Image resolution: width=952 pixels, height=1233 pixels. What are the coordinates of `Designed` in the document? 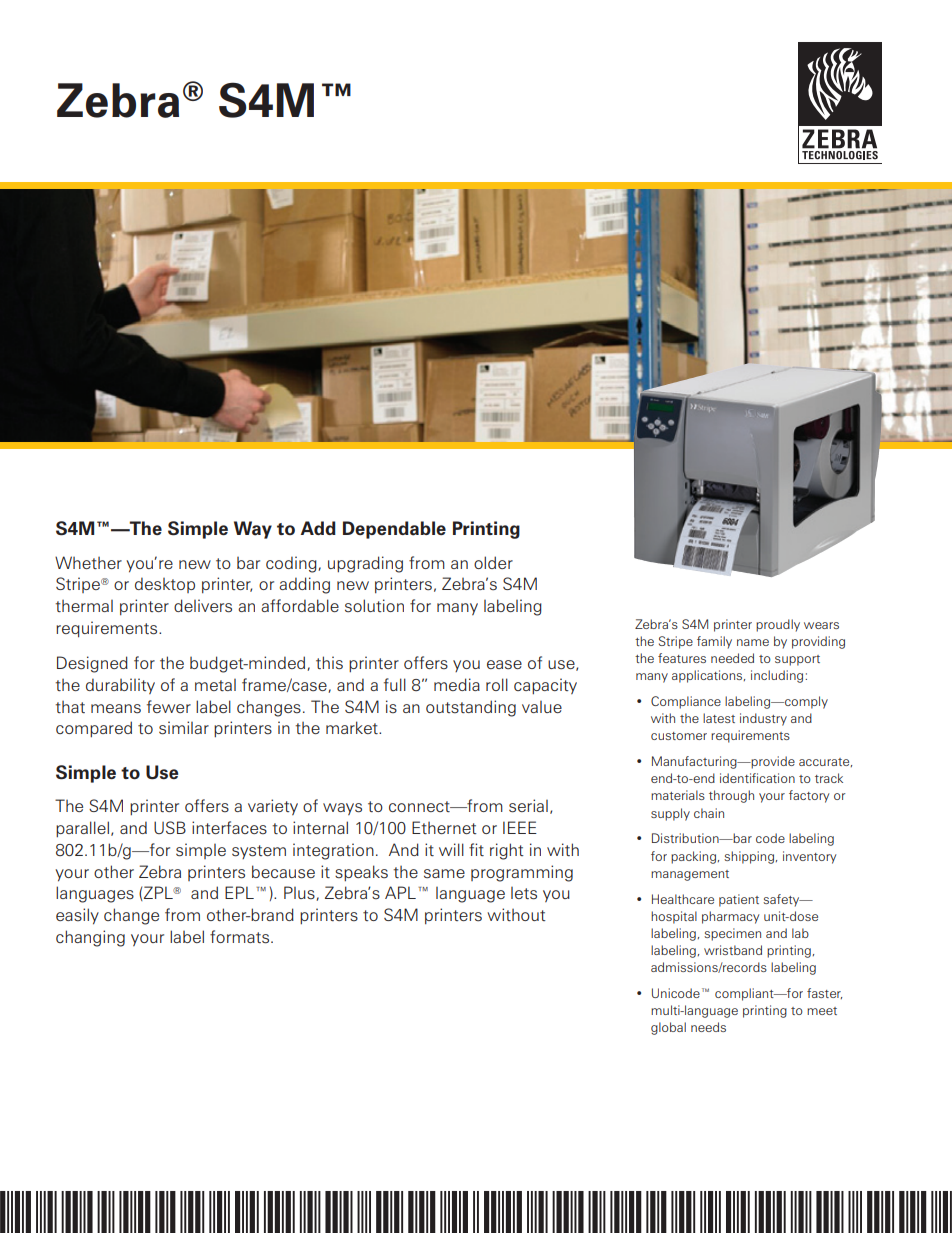 It's located at (92, 664).
